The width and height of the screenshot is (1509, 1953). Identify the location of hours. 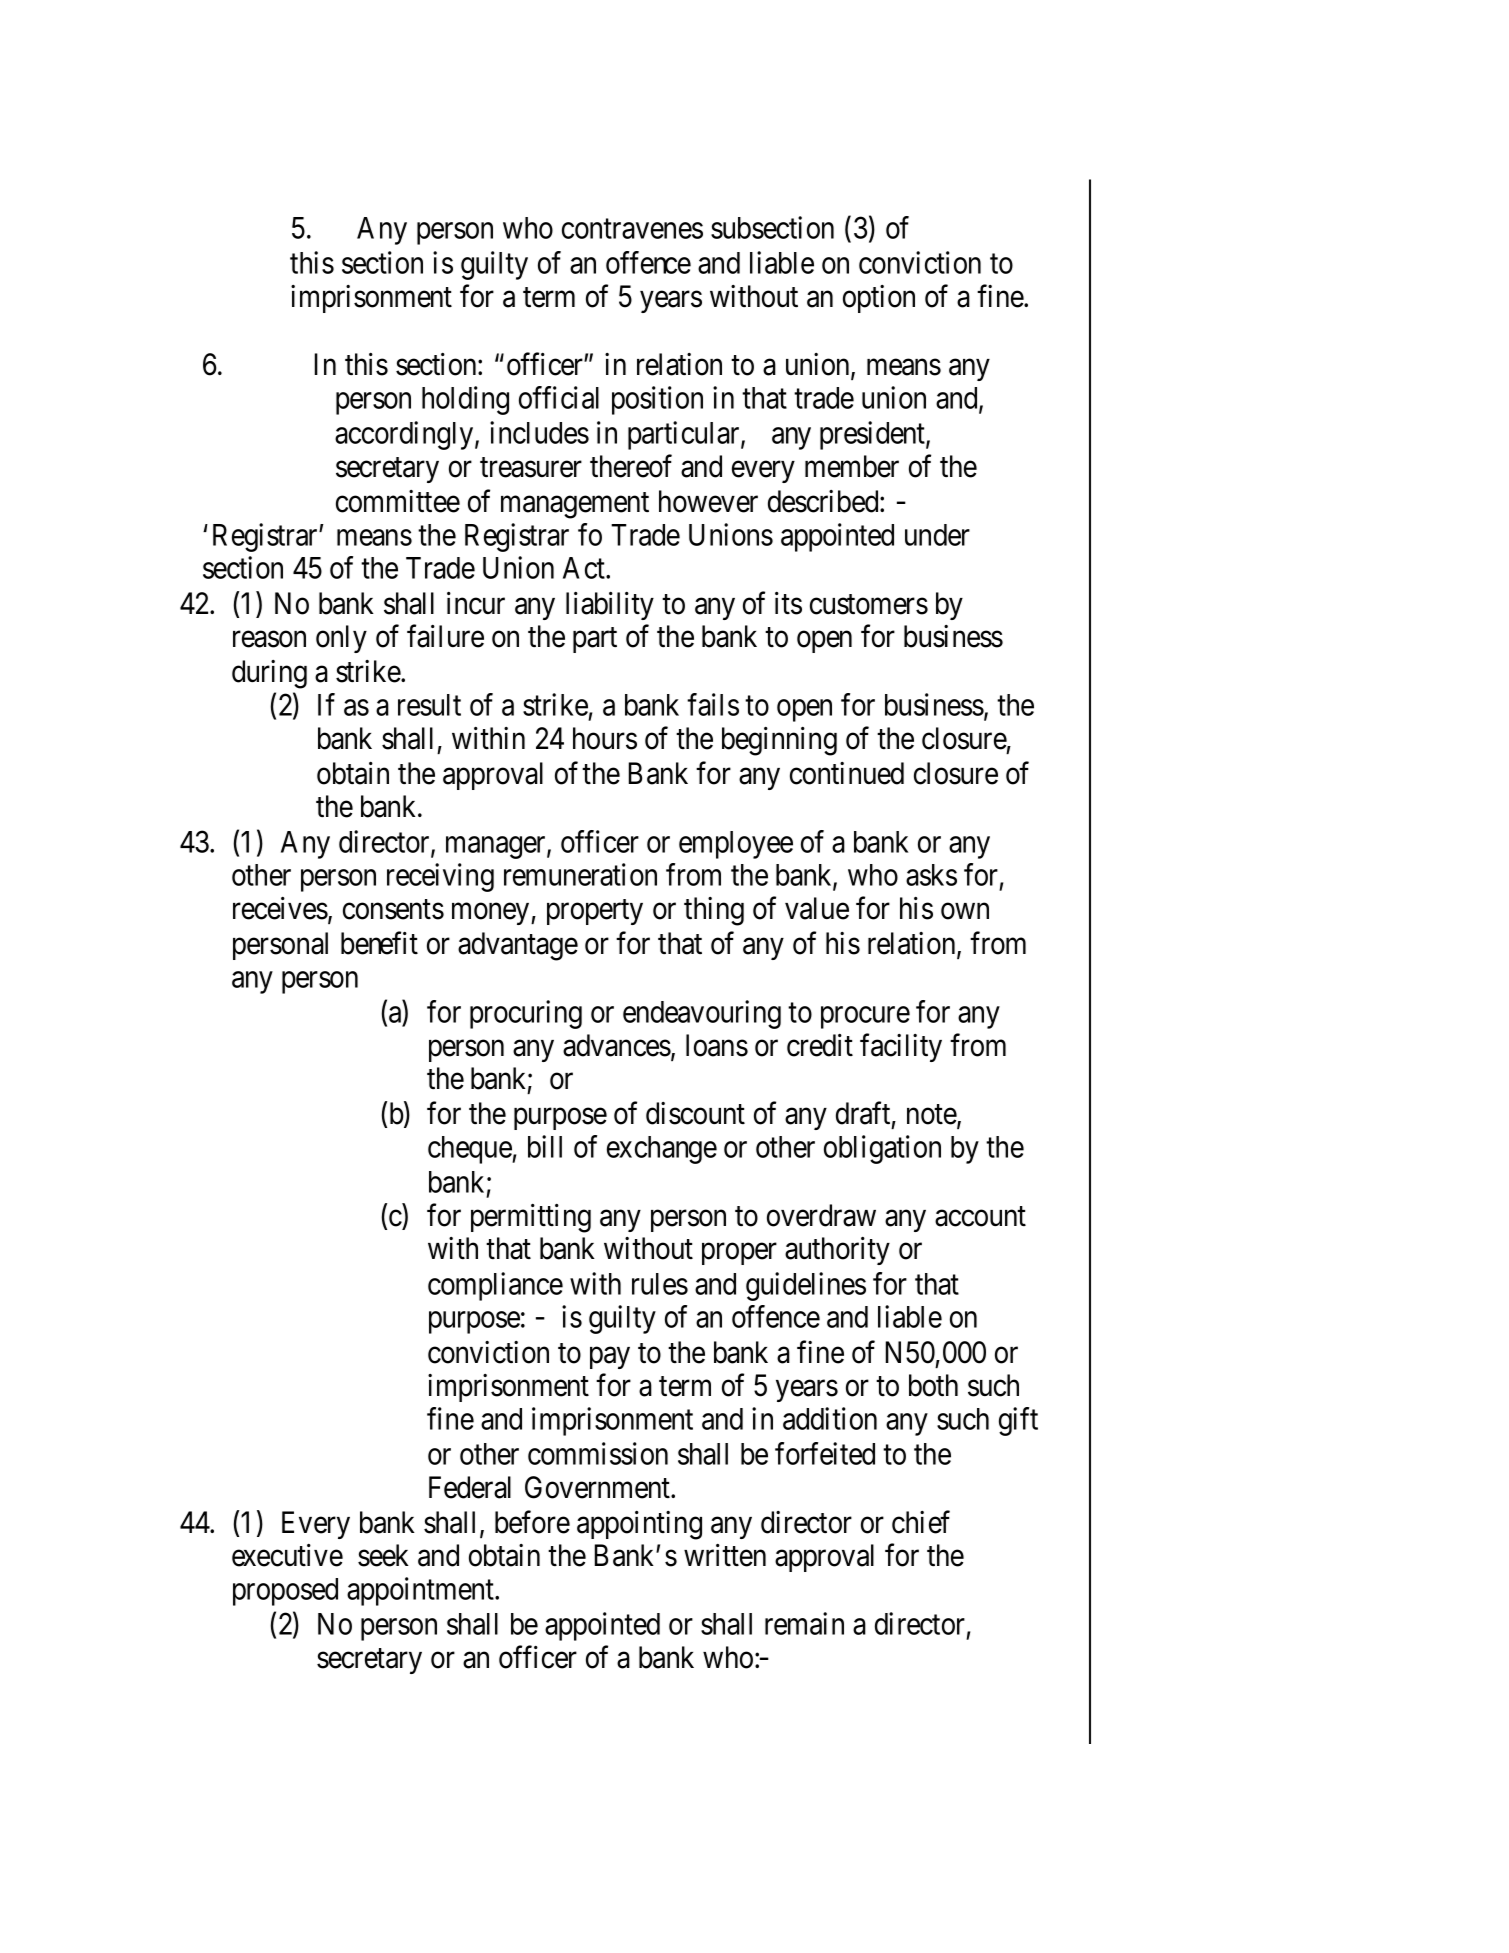
(605, 738).
